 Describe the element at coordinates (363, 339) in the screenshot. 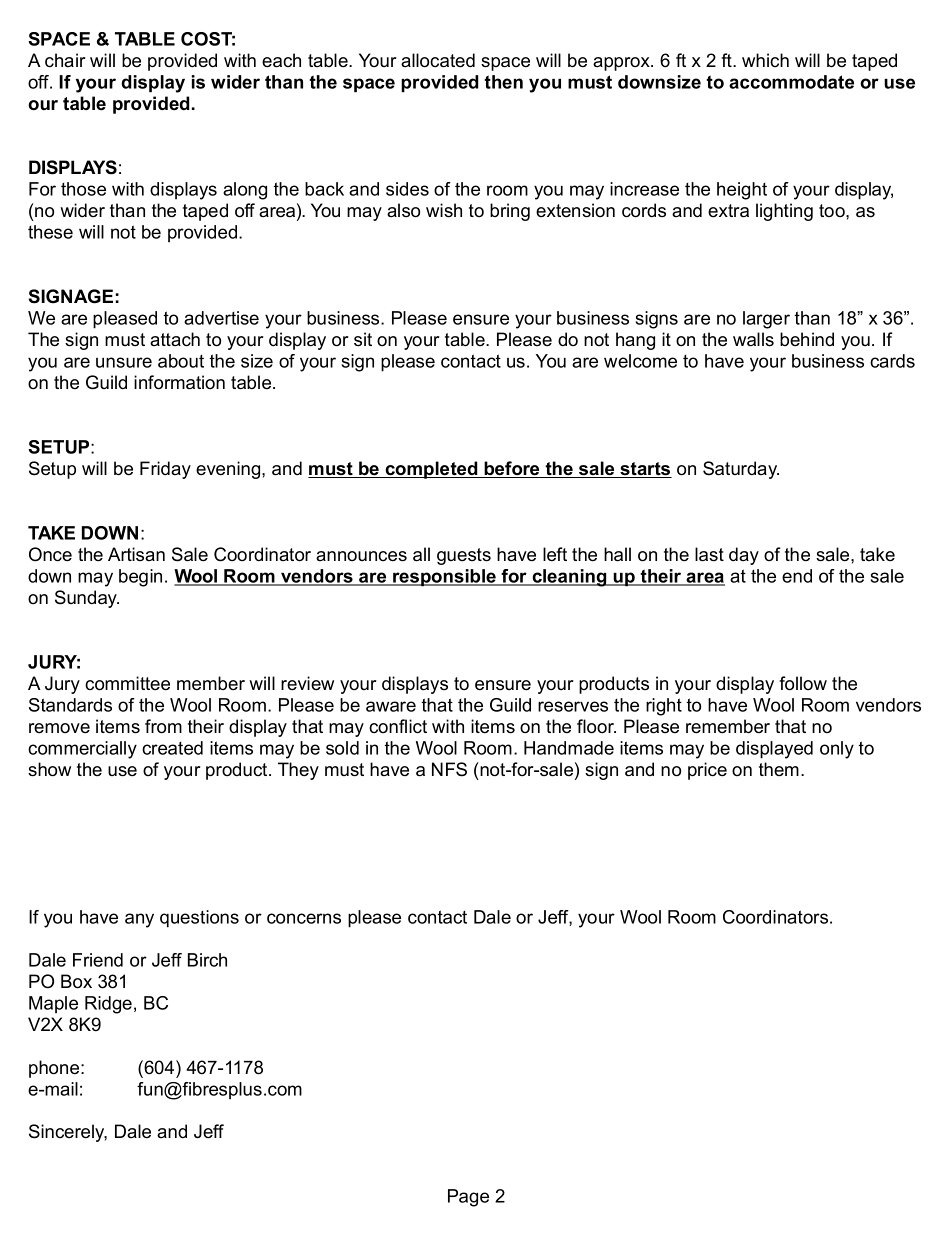

I see `sit` at that location.
